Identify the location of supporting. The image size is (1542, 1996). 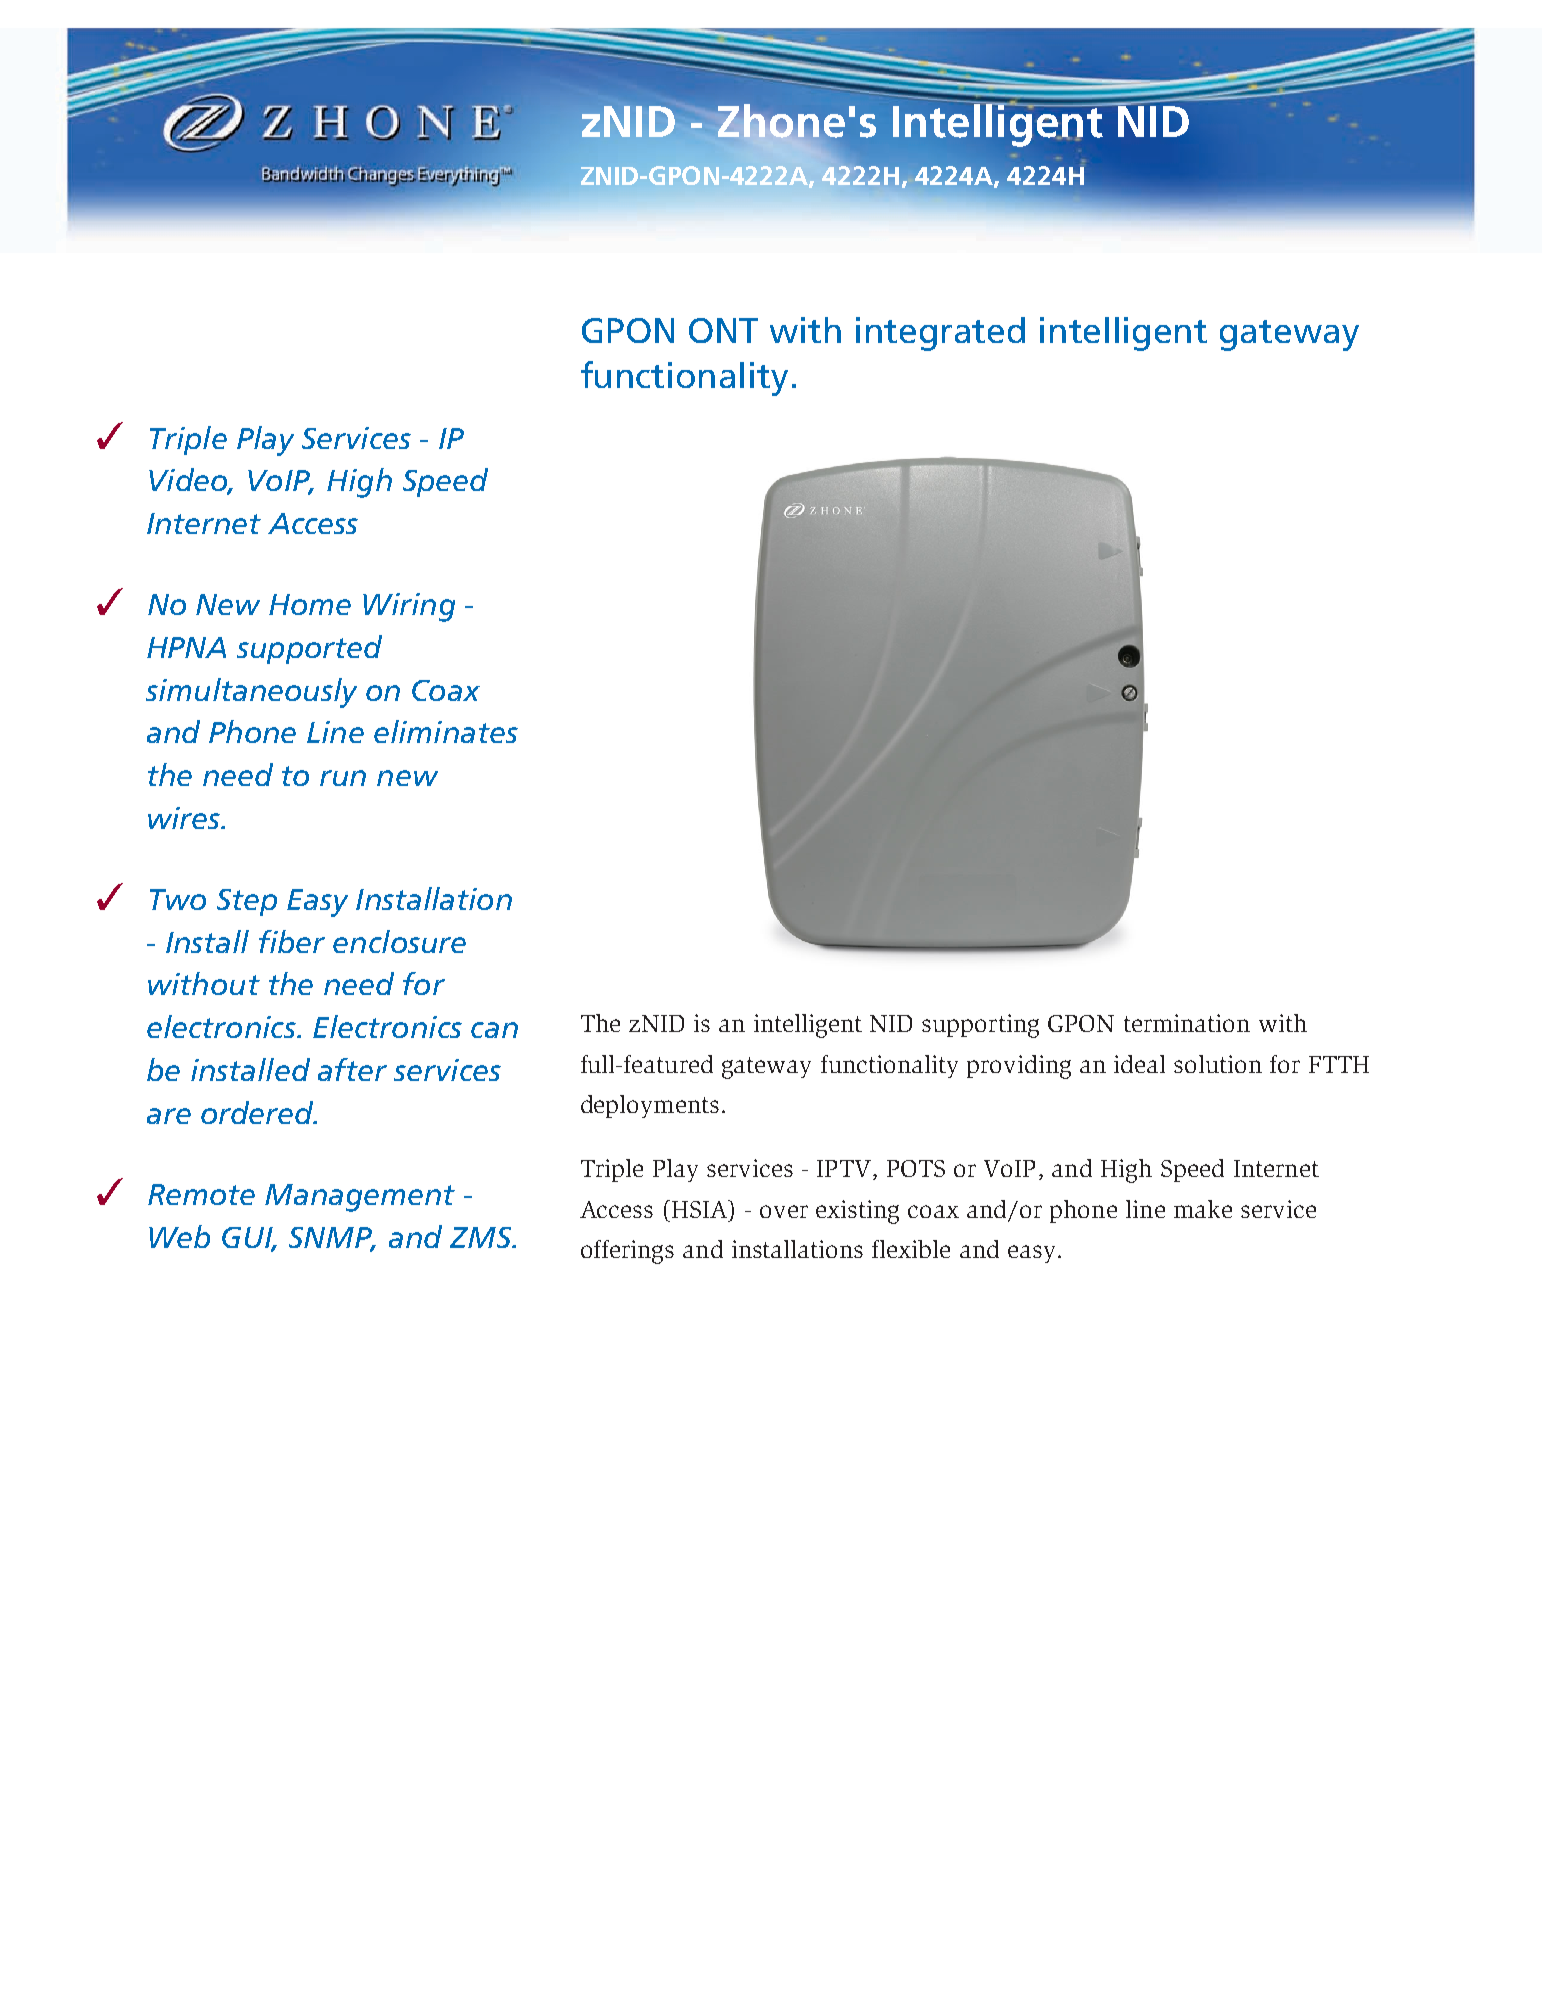
(980, 1026).
